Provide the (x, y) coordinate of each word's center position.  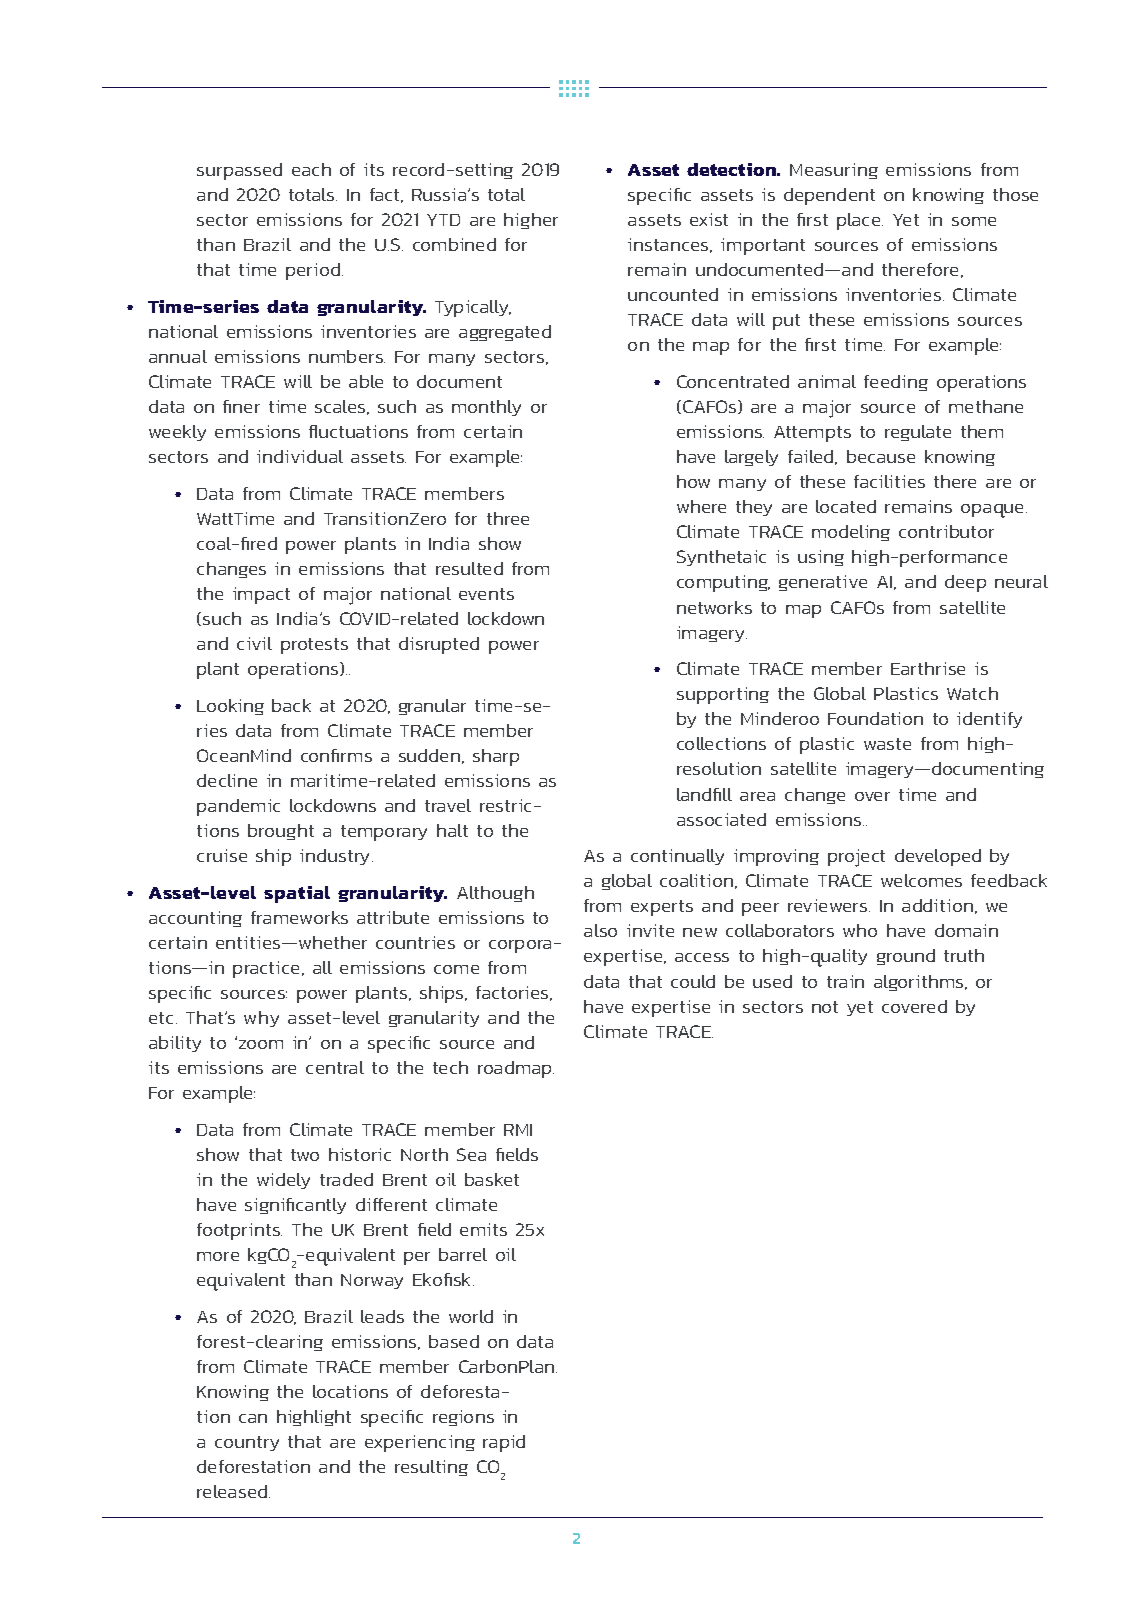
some (974, 221)
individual (300, 456)
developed (938, 857)
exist (709, 219)
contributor (946, 531)
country (247, 1443)
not (825, 1007)
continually (677, 857)
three (508, 518)
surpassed (239, 171)
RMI (518, 1130)
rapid (504, 1443)
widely (283, 1181)
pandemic (238, 807)
